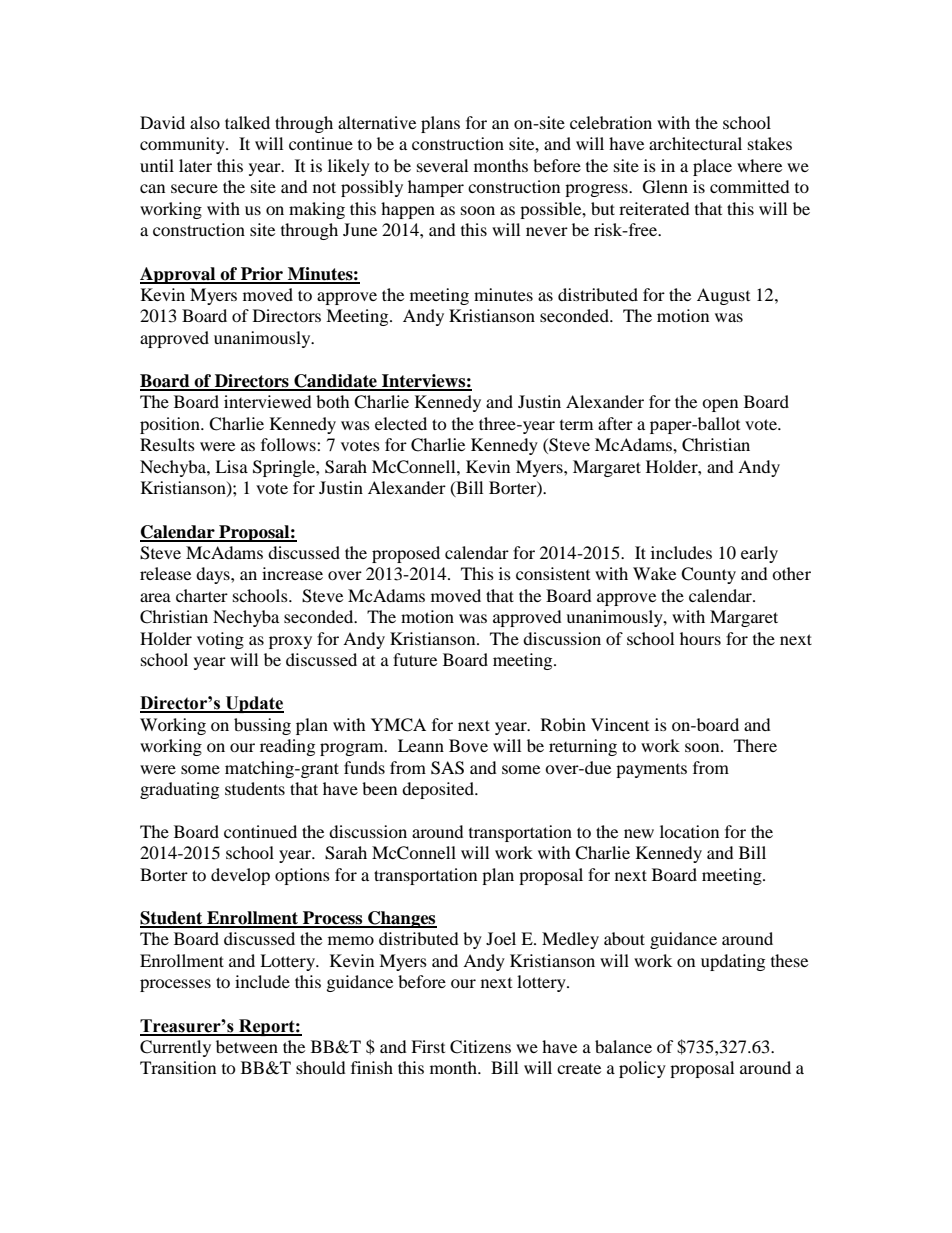 The height and width of the page is (1233, 952). Describe the element at coordinates (695, 143) in the page. I see `architectural` at that location.
